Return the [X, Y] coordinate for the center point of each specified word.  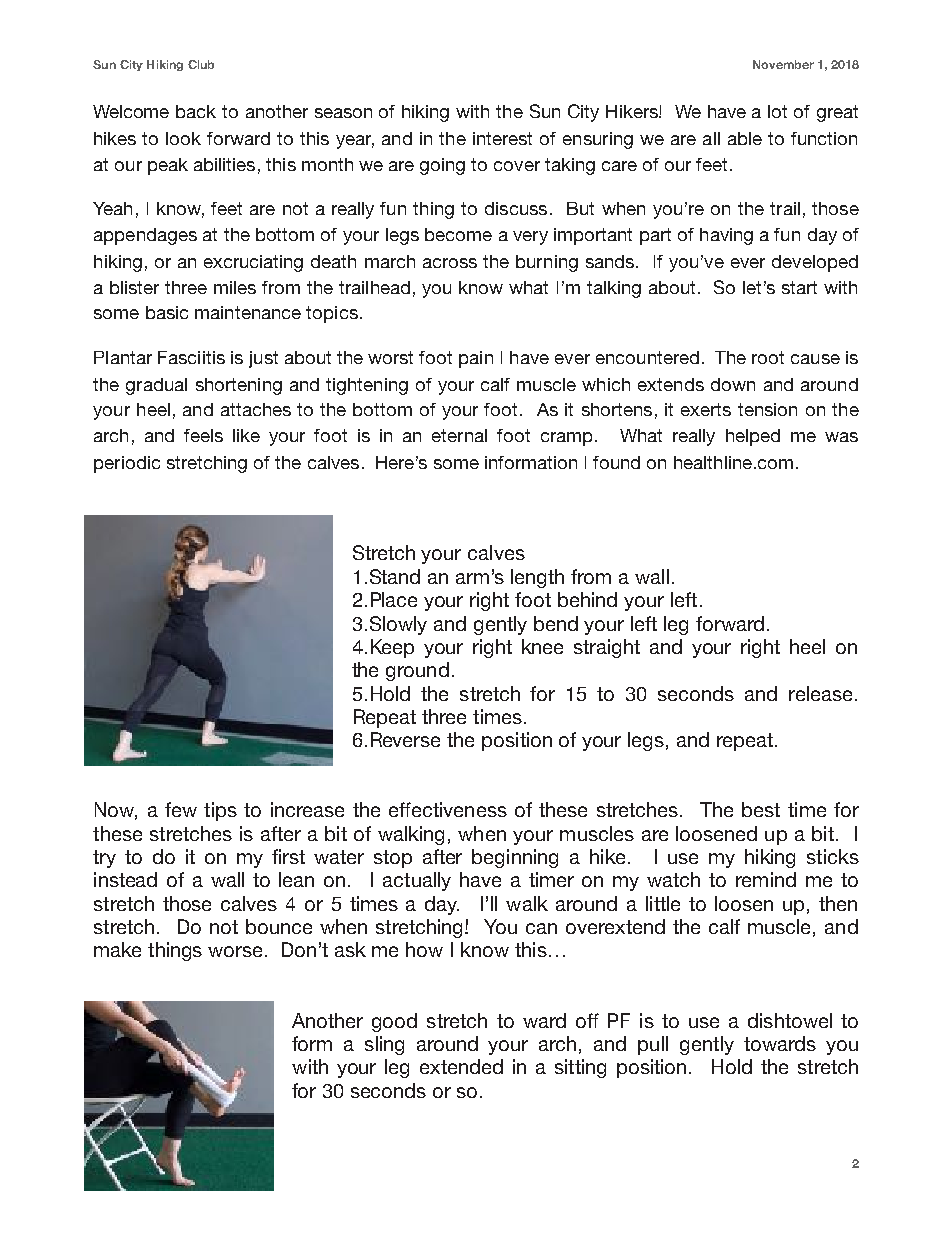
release [820, 693]
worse [237, 951]
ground [417, 671]
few [181, 809]
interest [502, 138]
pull [653, 1045]
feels [203, 435]
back [196, 111]
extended [461, 1066]
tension [767, 409]
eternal [459, 435]
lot [777, 111]
